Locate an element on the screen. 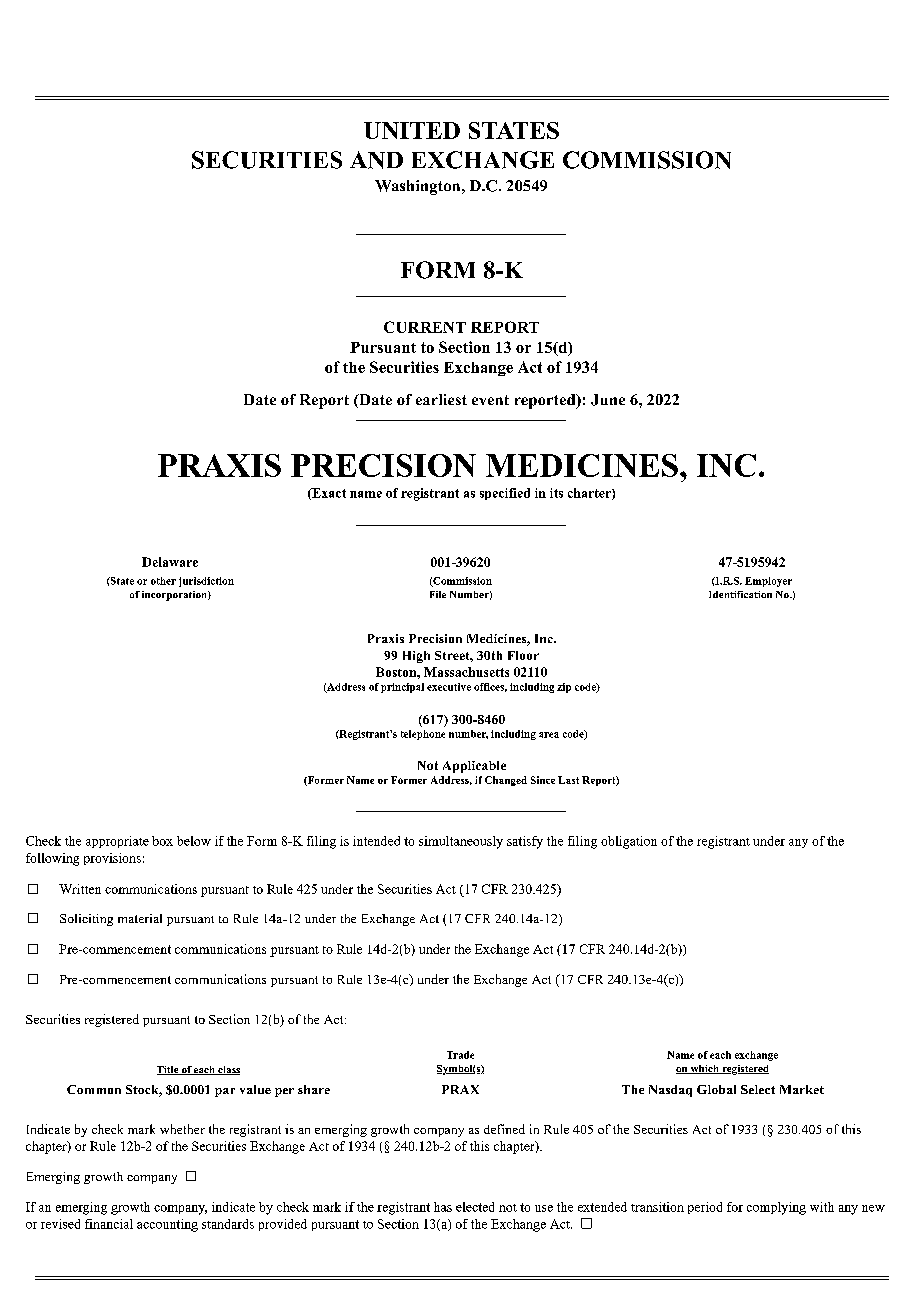 This screenshot has height=1308, width=924. box is located at coordinates (162, 841).
